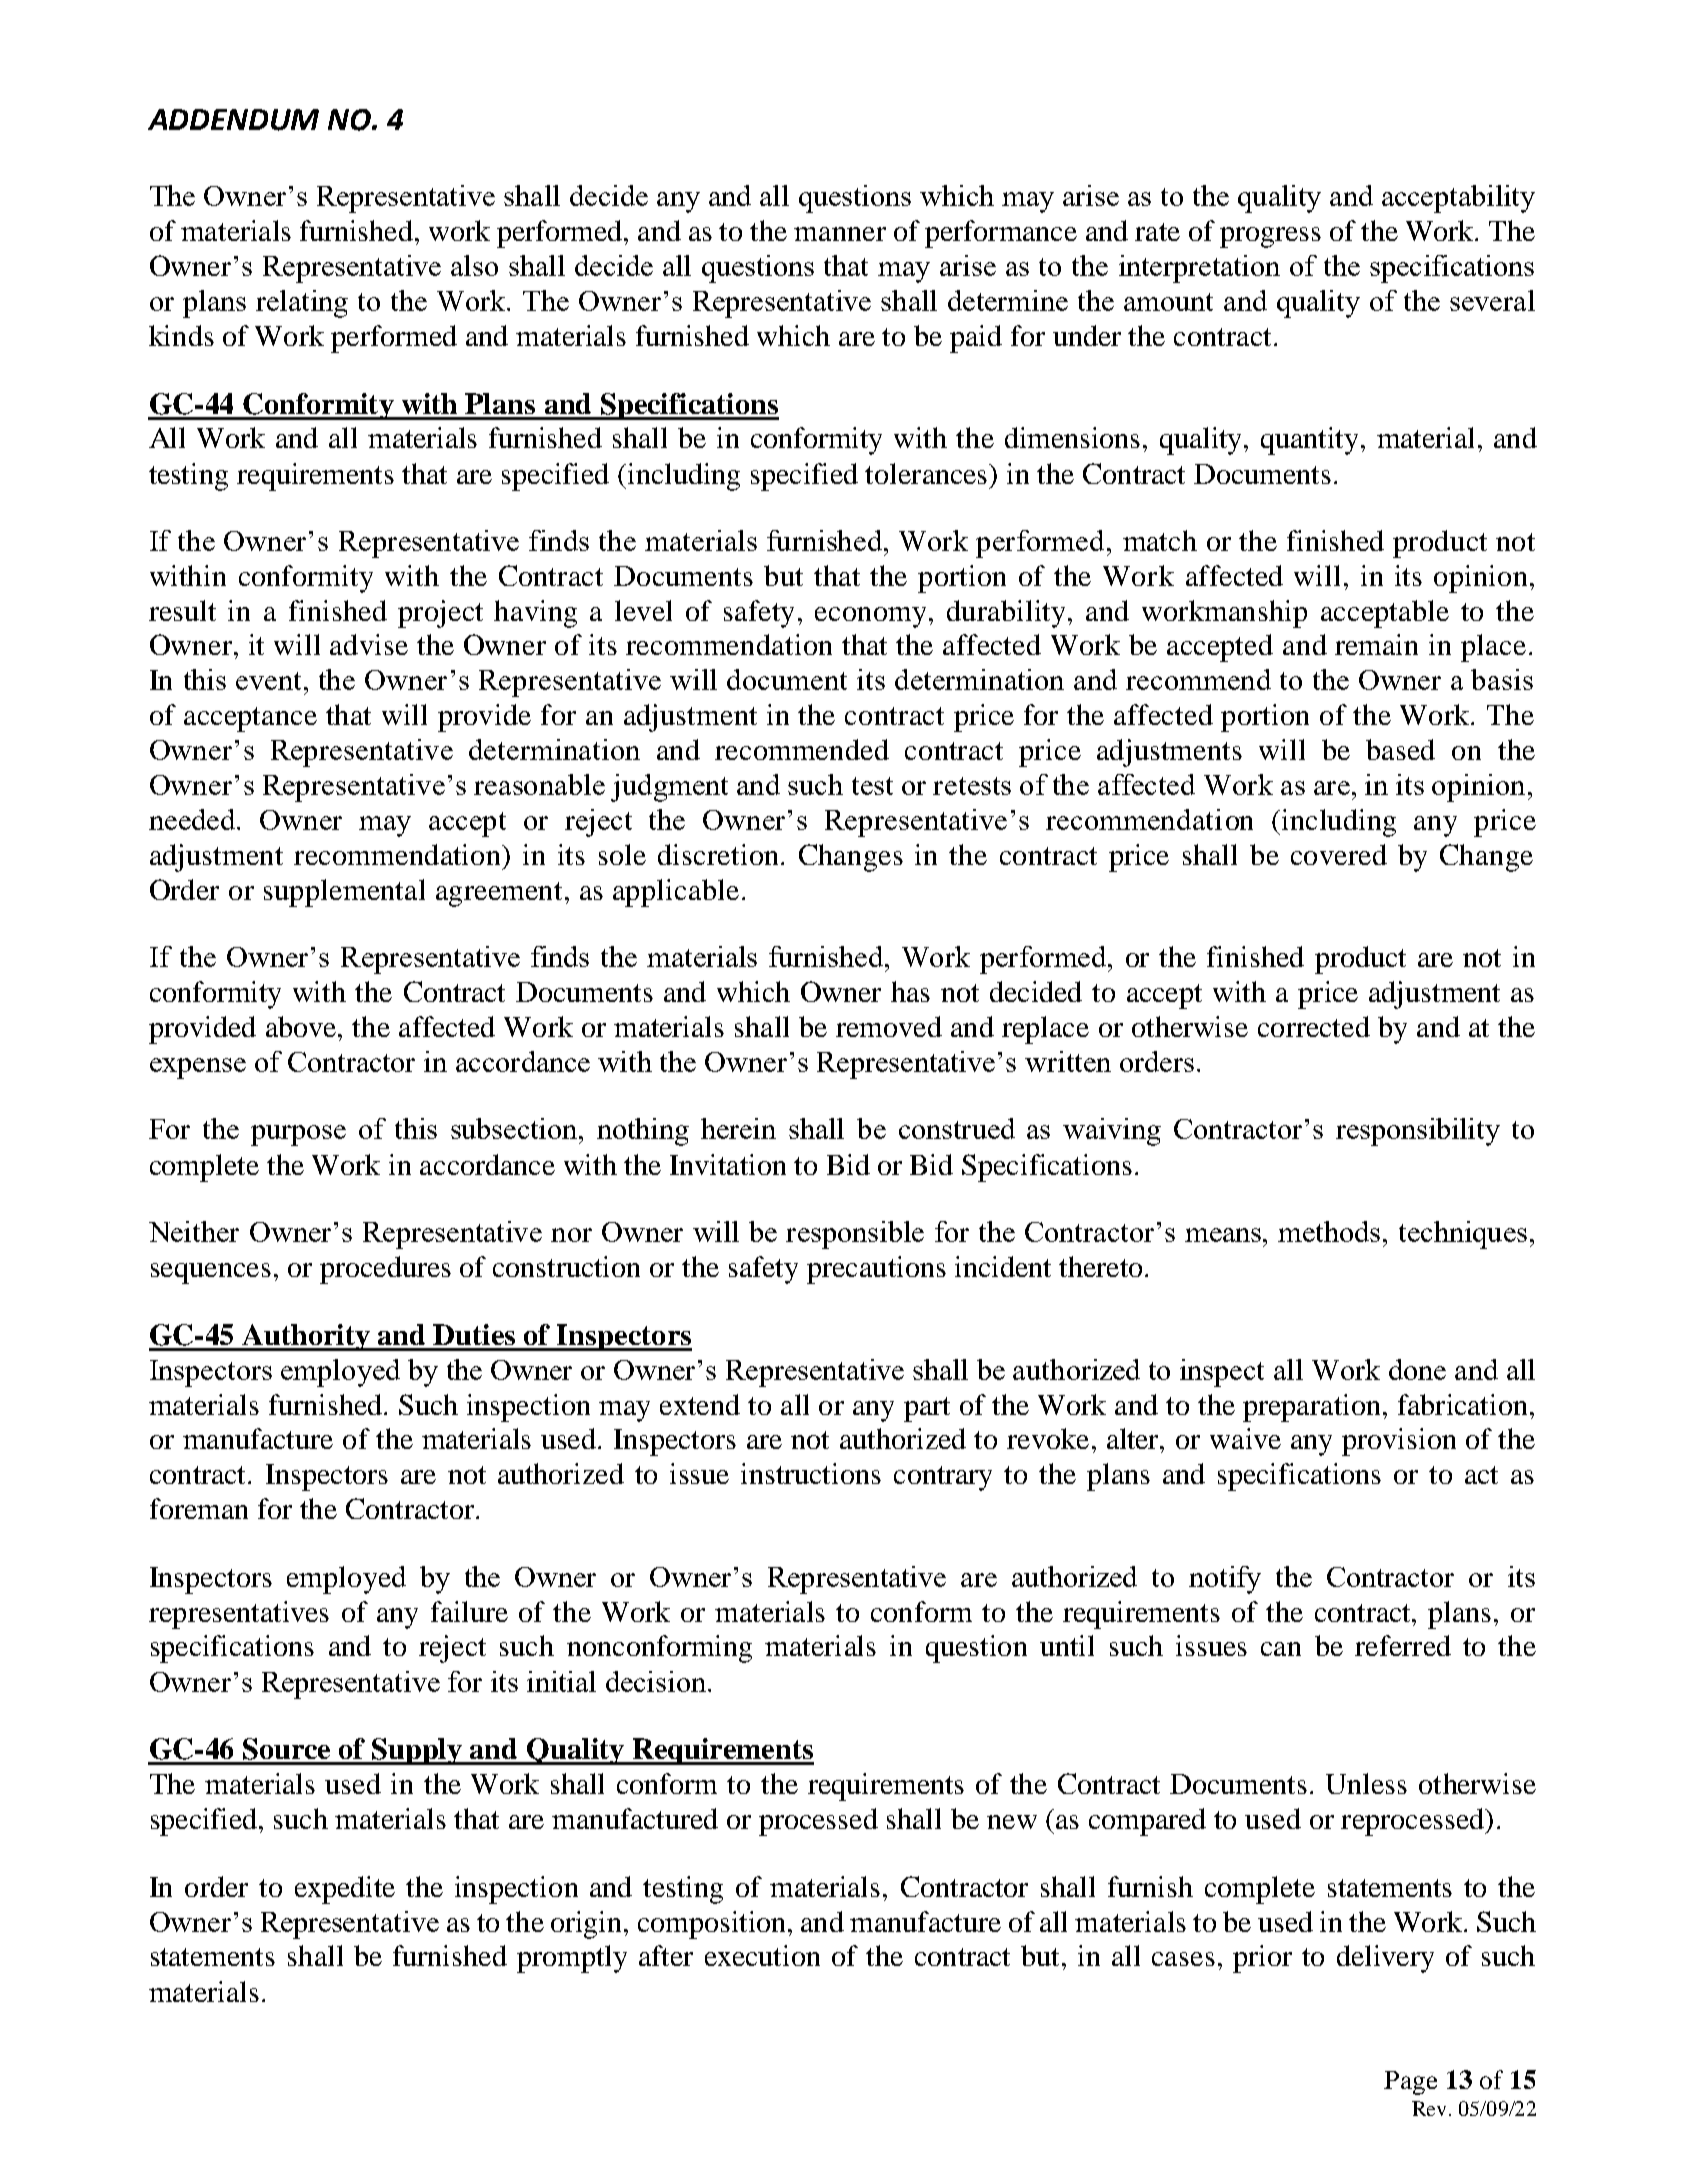 This screenshot has width=1685, height=2180. I want to click on economy, so click(872, 617).
